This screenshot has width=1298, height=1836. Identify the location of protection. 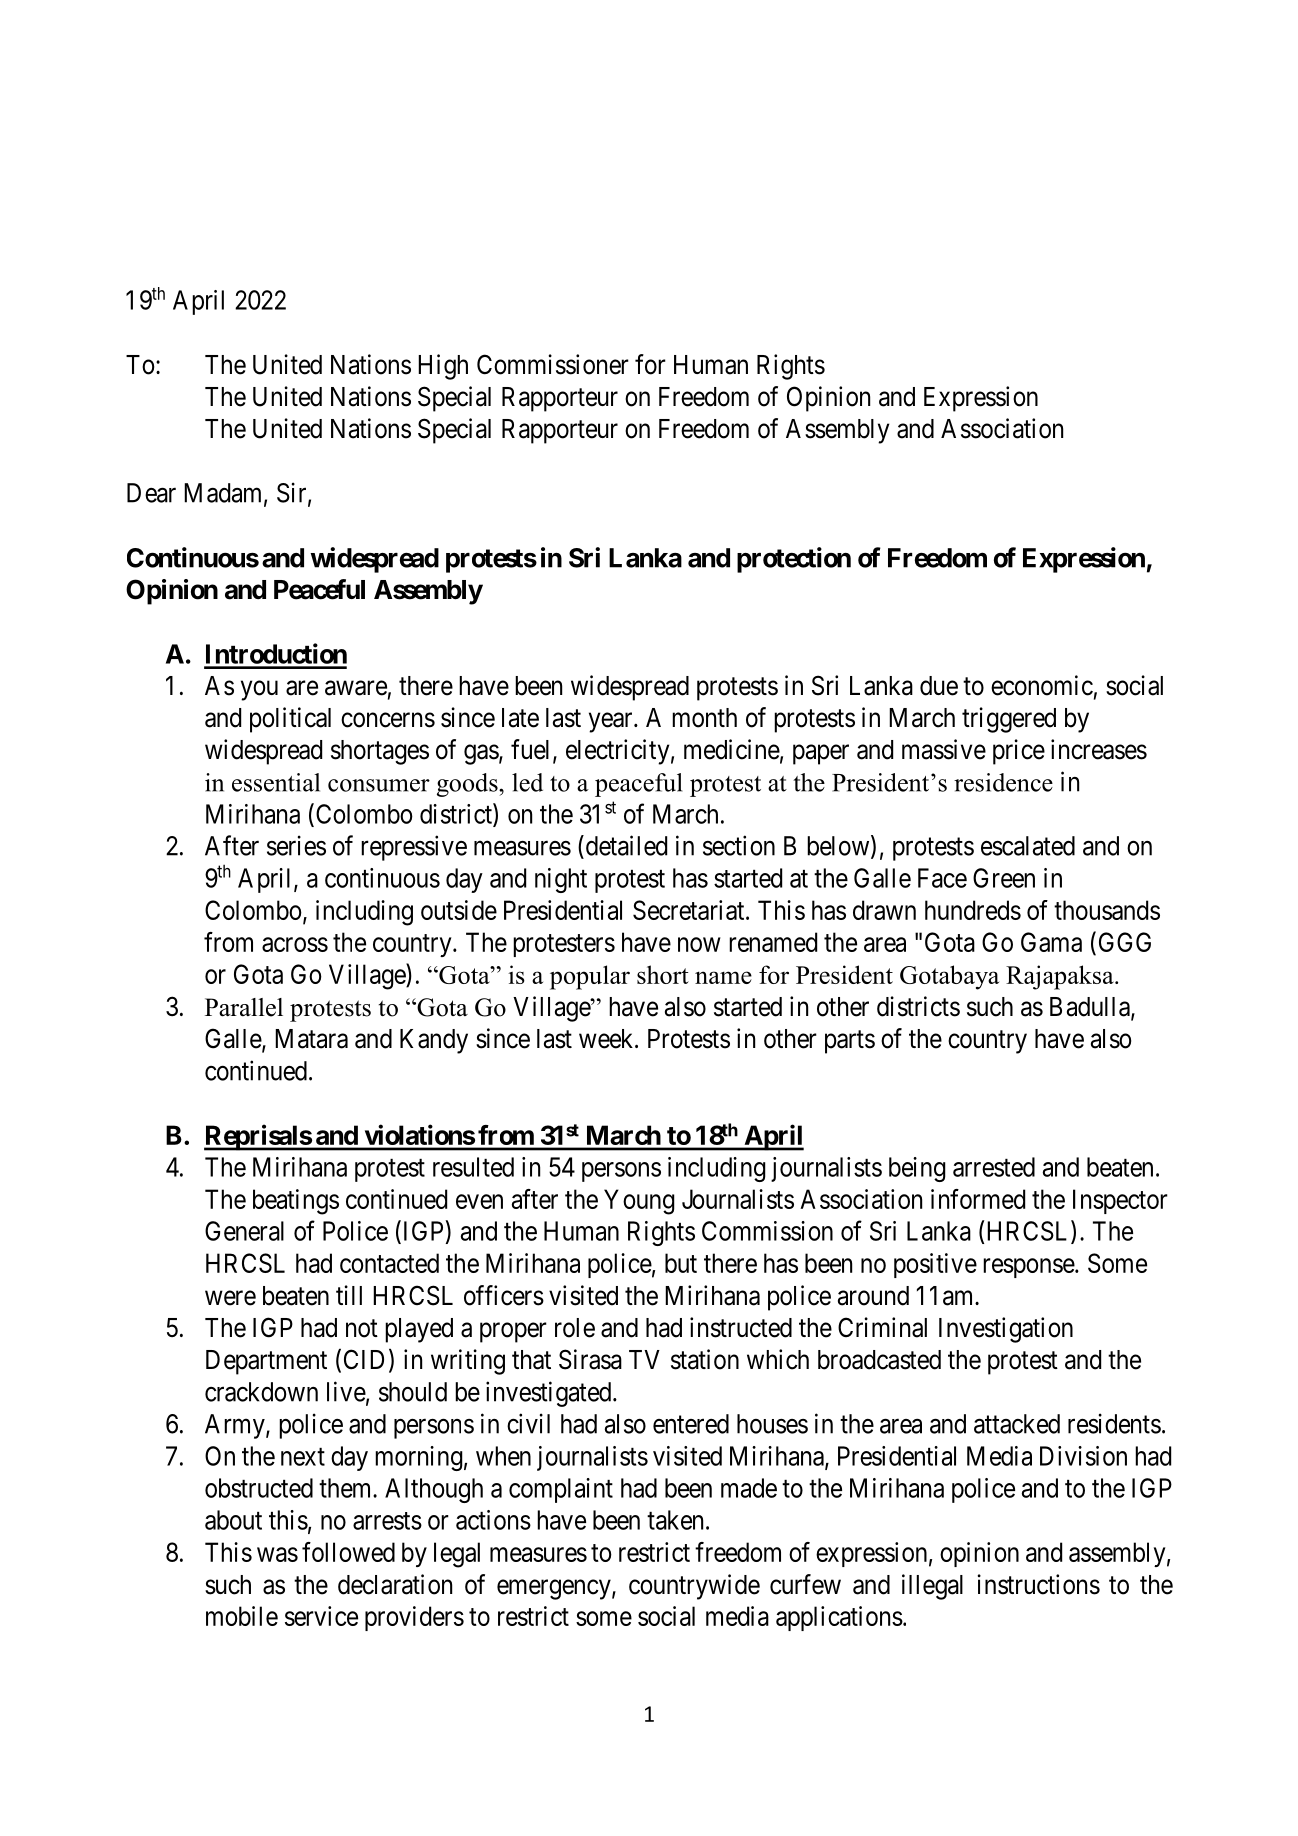
(794, 560).
